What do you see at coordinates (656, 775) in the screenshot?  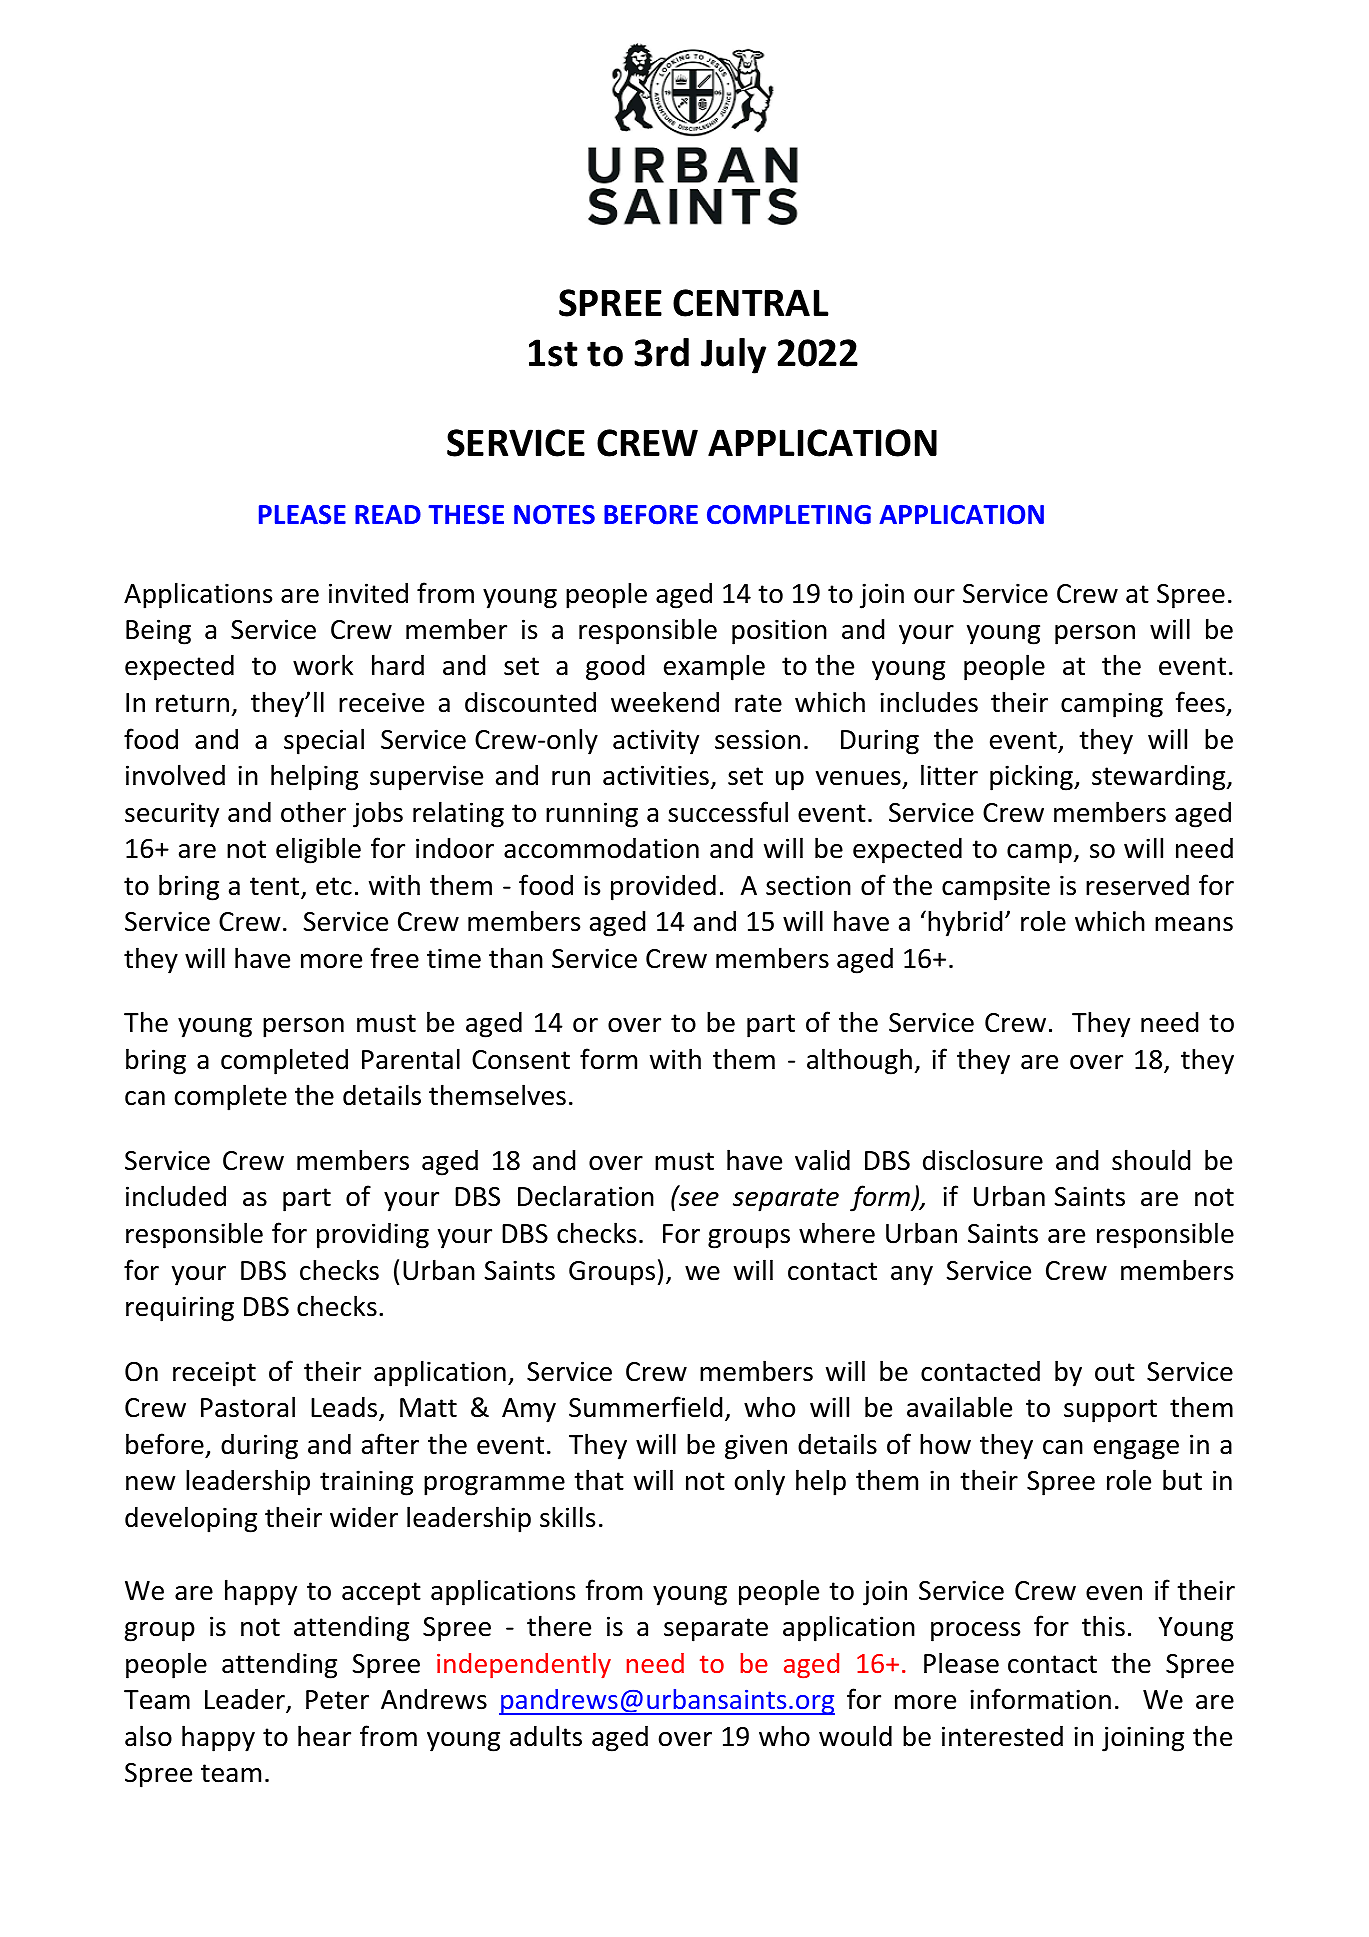 I see `activities` at bounding box center [656, 775].
